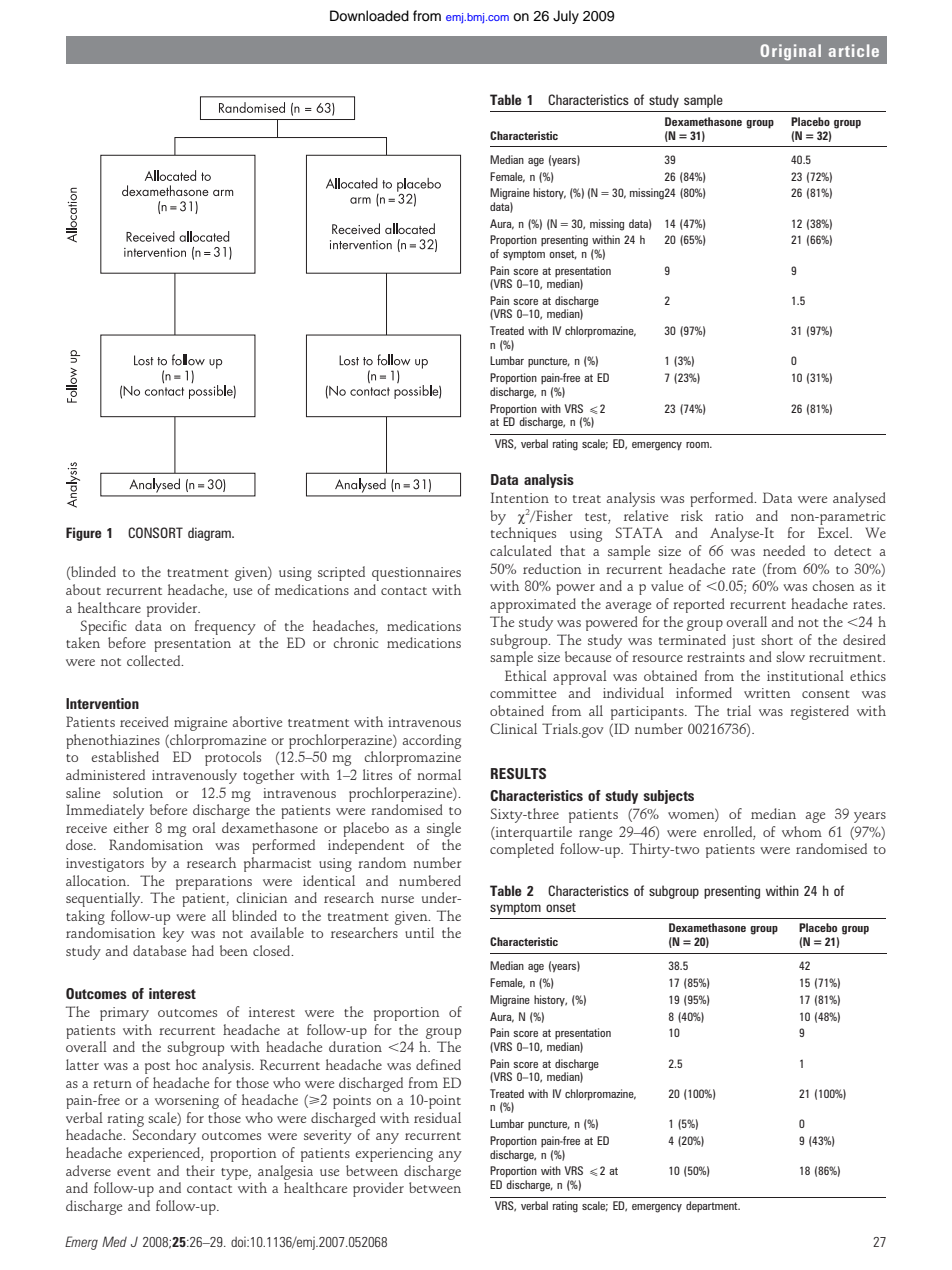 This screenshot has width=952, height=1270. What do you see at coordinates (200, 1170) in the screenshot?
I see `their` at bounding box center [200, 1170].
